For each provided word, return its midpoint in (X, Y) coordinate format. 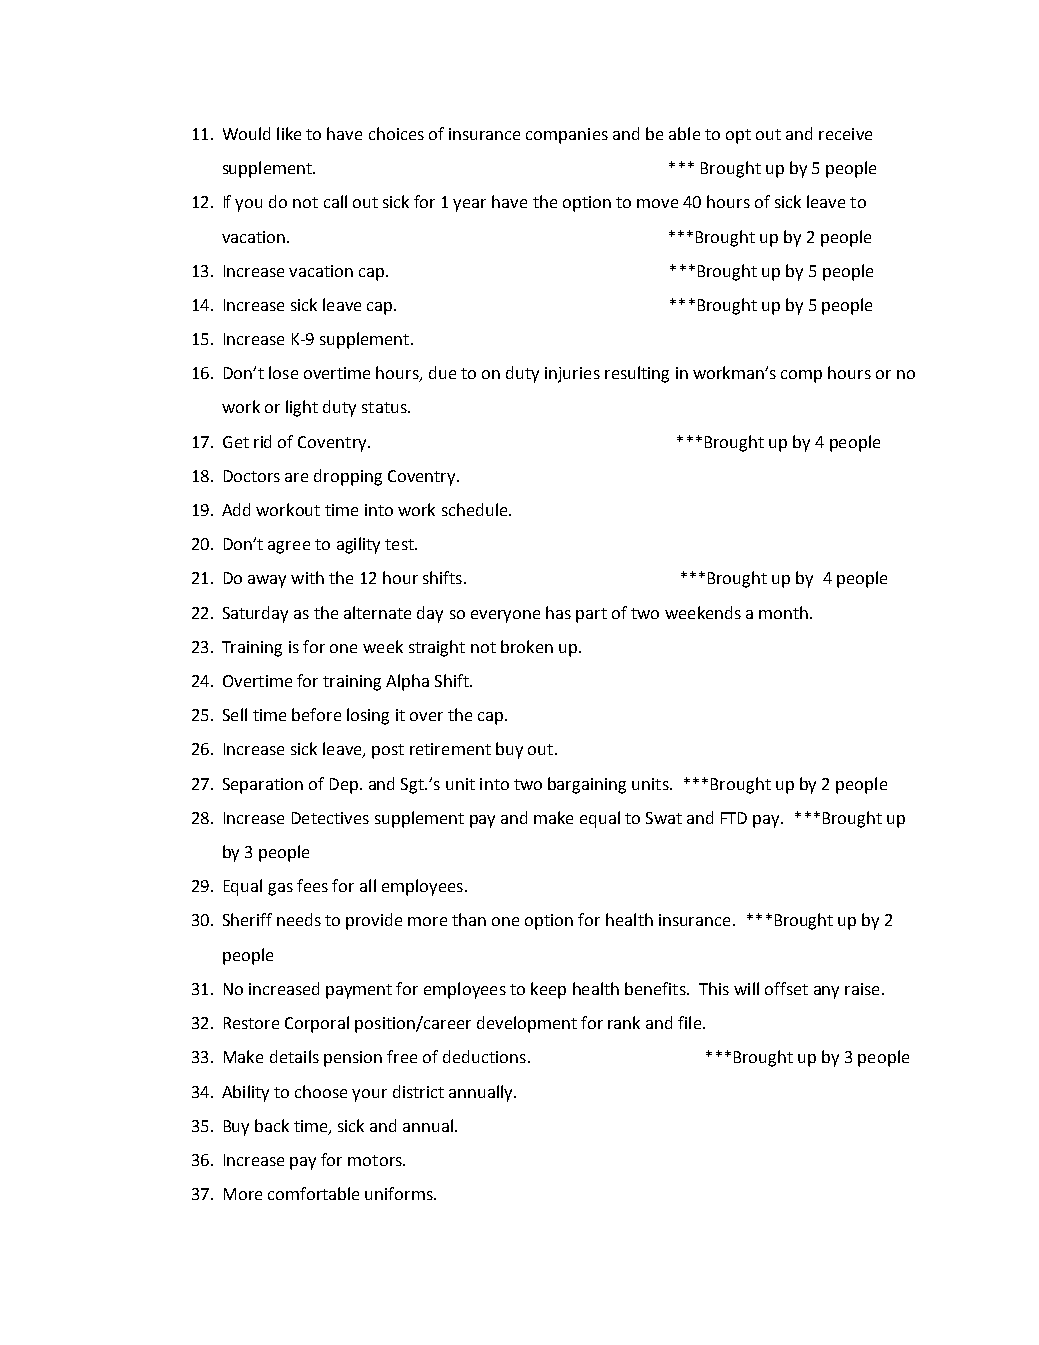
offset (786, 988)
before (316, 714)
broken (527, 646)
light (302, 408)
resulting (637, 374)
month (783, 612)
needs (299, 919)
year (469, 205)
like (289, 133)
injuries (572, 375)
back (272, 1125)
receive (845, 134)
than (469, 919)
